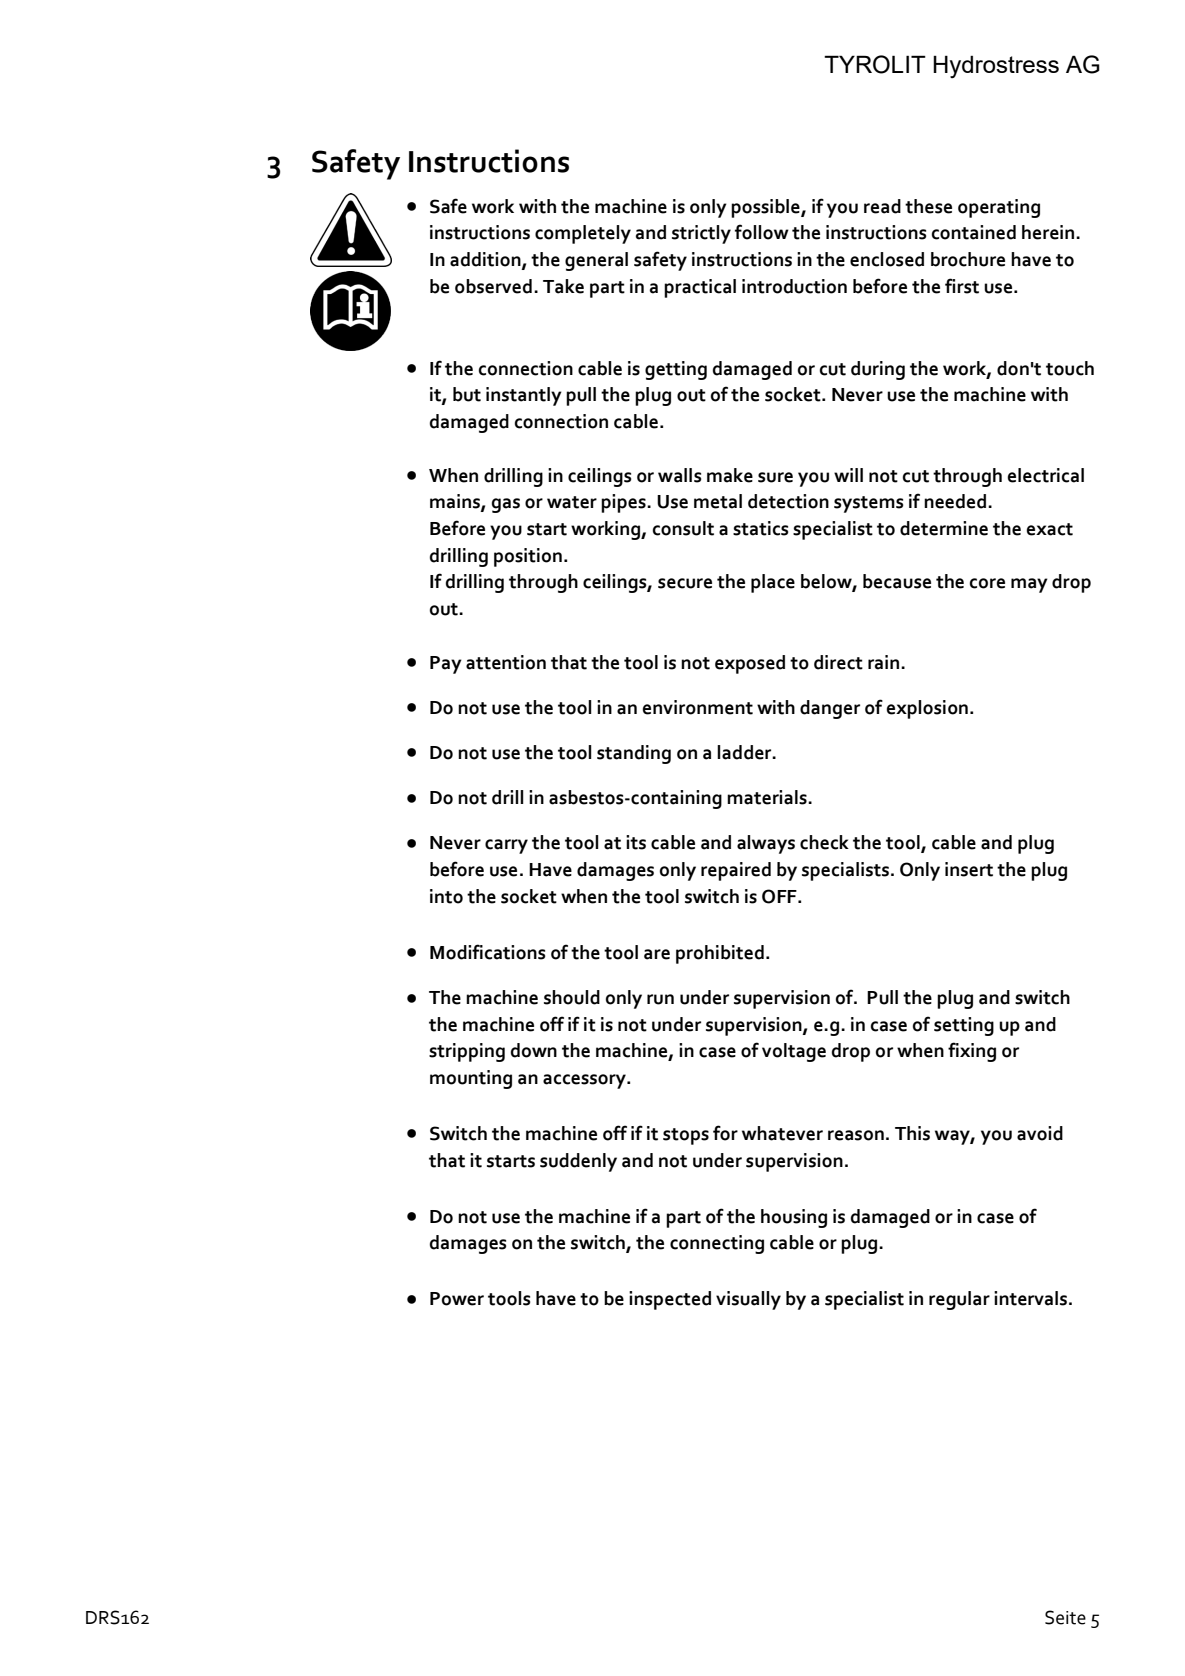  What do you see at coordinates (782, 1133) in the image?
I see `whatever` at bounding box center [782, 1133].
